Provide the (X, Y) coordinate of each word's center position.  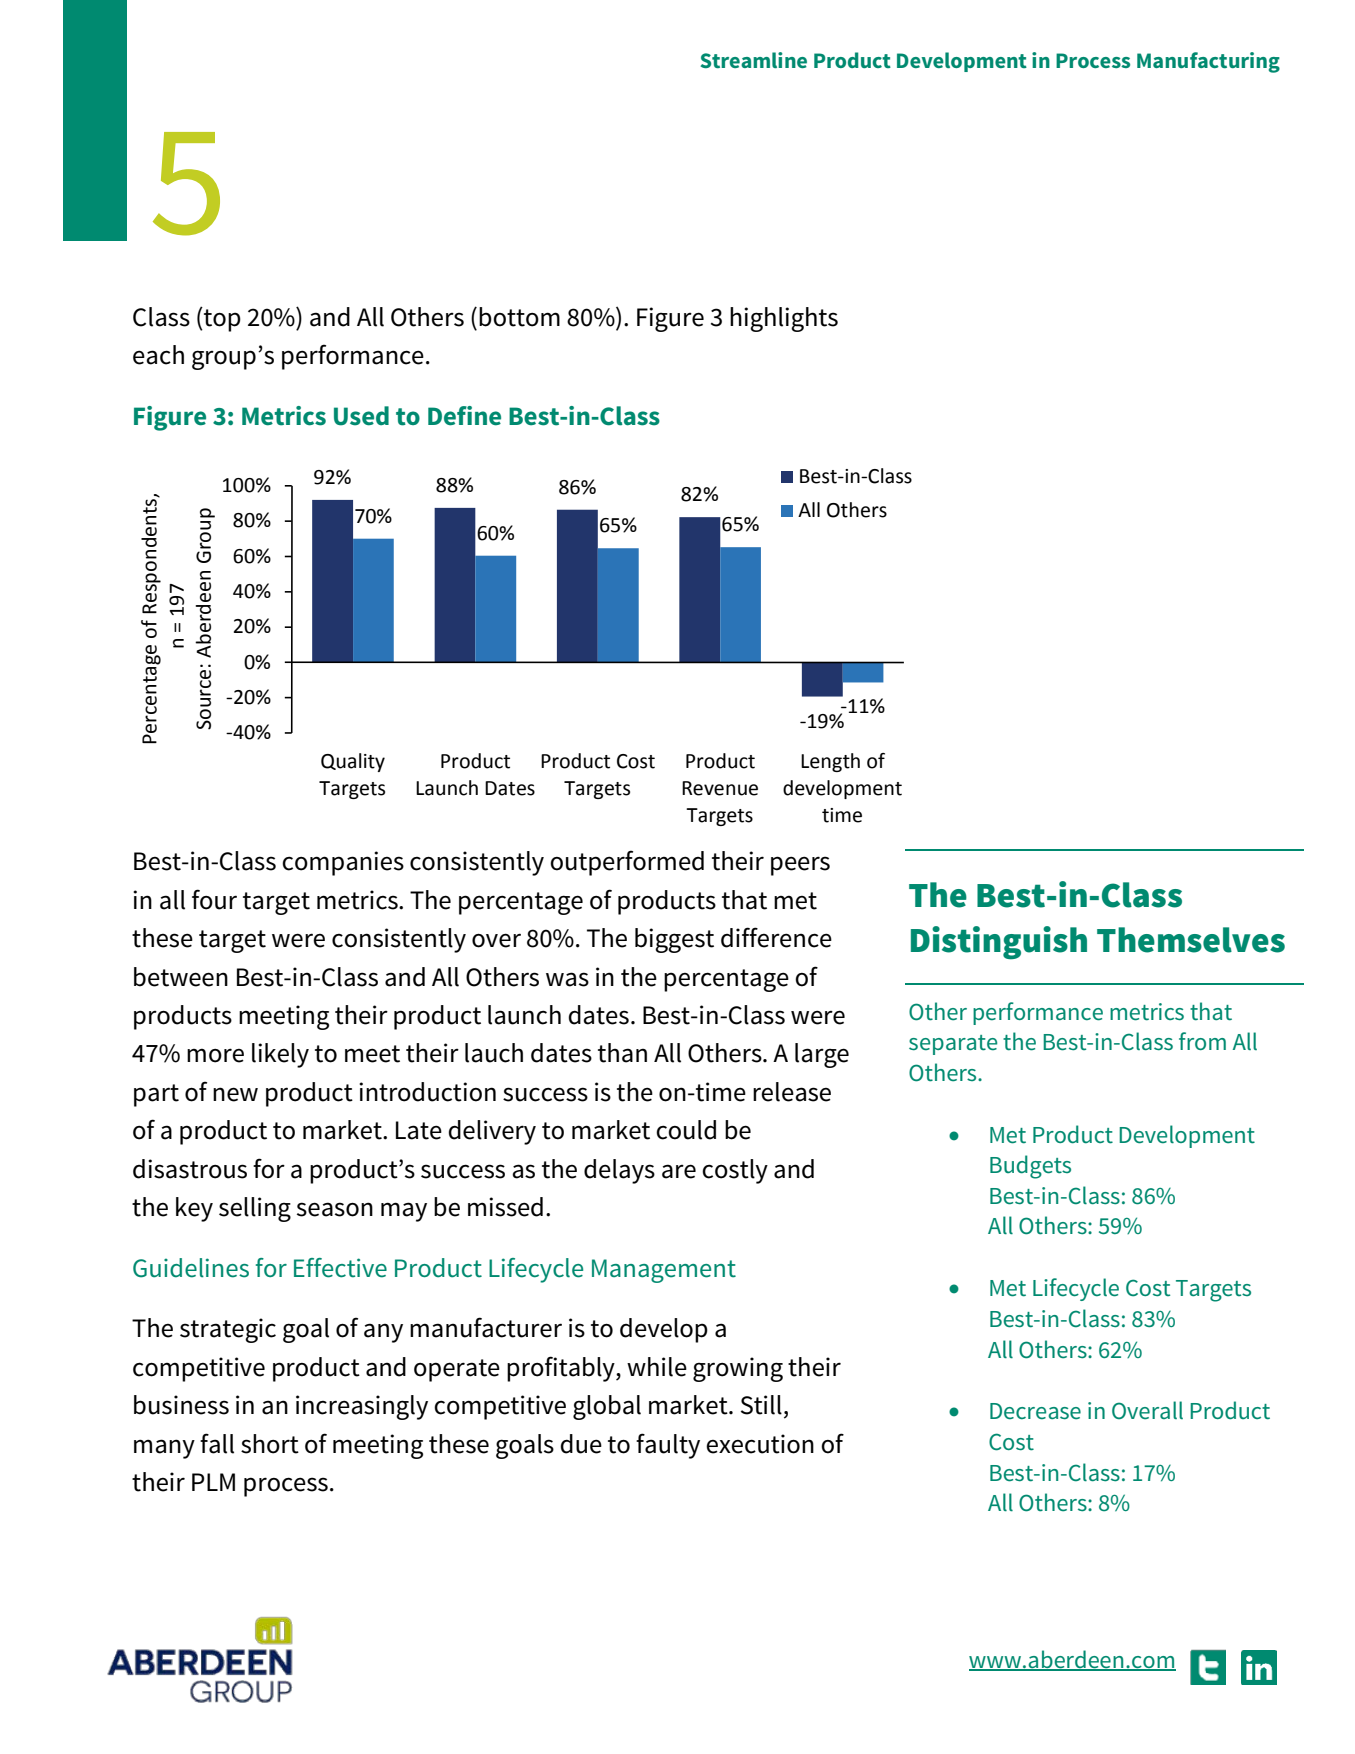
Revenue (720, 788)
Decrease (1035, 1411)
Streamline (753, 60)
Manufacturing (1208, 62)
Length (830, 762)
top (221, 319)
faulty (668, 1446)
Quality (353, 762)
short (270, 1444)
